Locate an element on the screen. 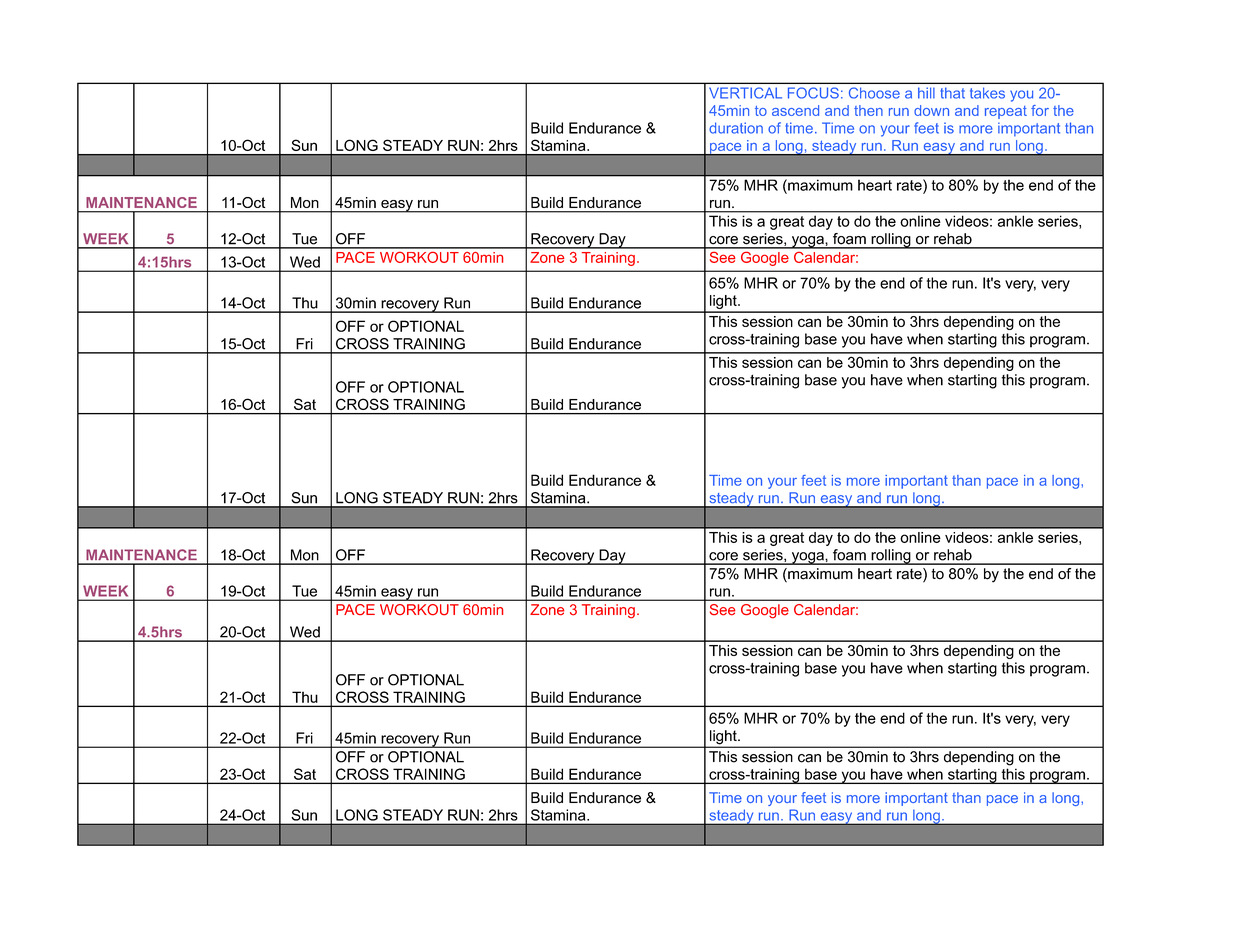  for is located at coordinates (1040, 110).
